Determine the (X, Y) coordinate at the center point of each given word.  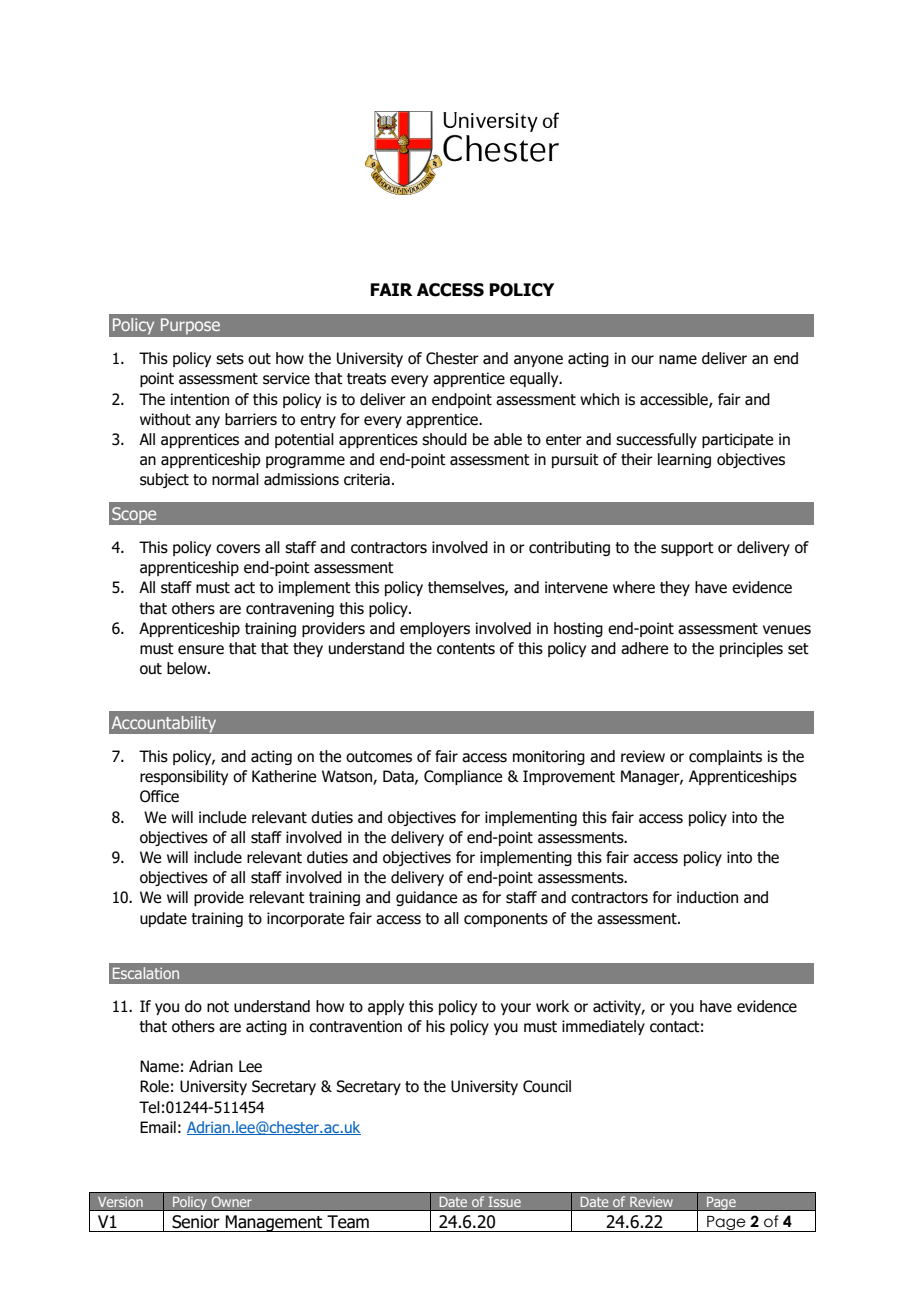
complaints (725, 757)
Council (547, 1086)
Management (274, 1223)
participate (737, 440)
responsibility (184, 777)
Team (348, 1222)
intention (200, 399)
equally (535, 379)
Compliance (463, 777)
